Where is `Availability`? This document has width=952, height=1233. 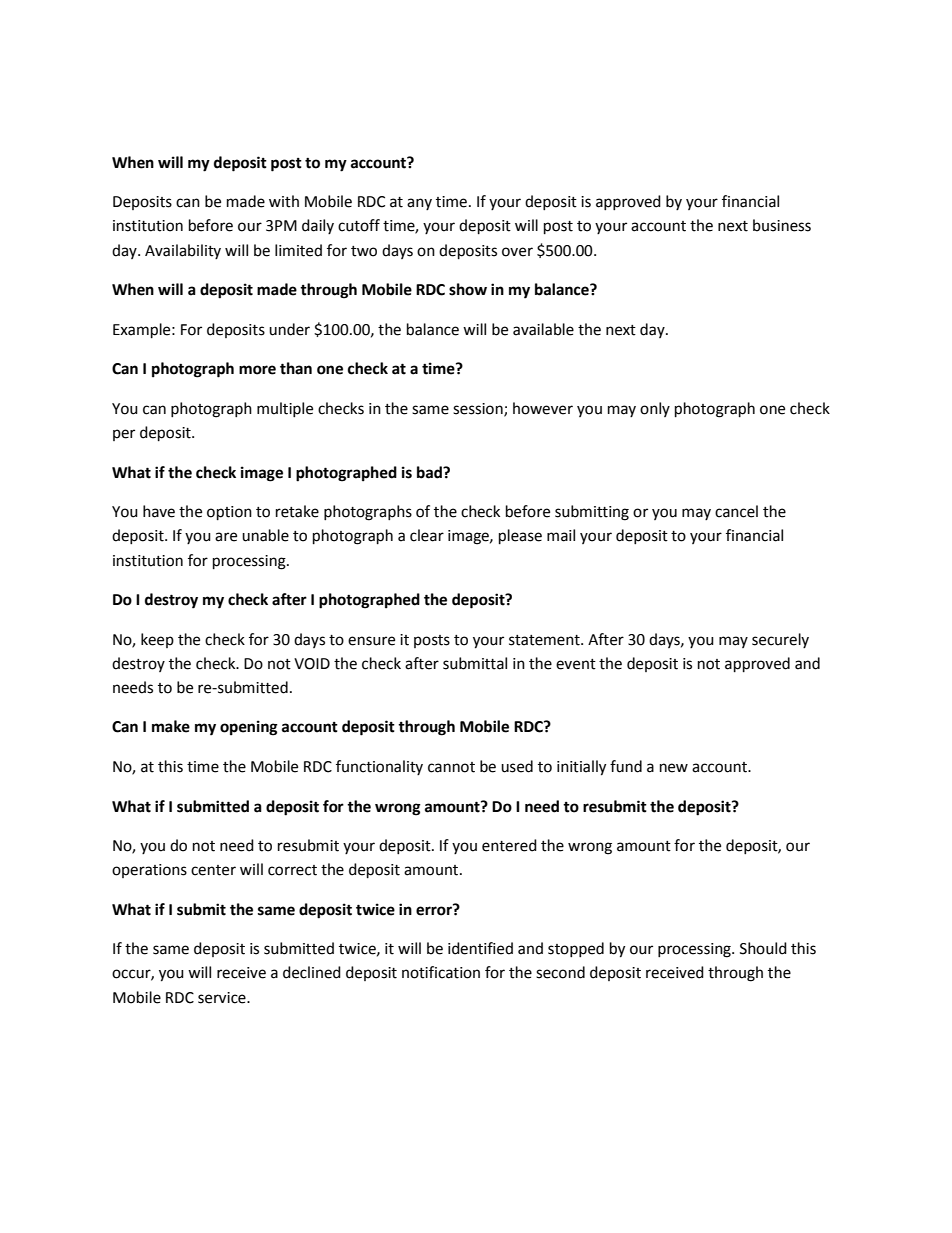
Availability is located at coordinates (183, 251).
